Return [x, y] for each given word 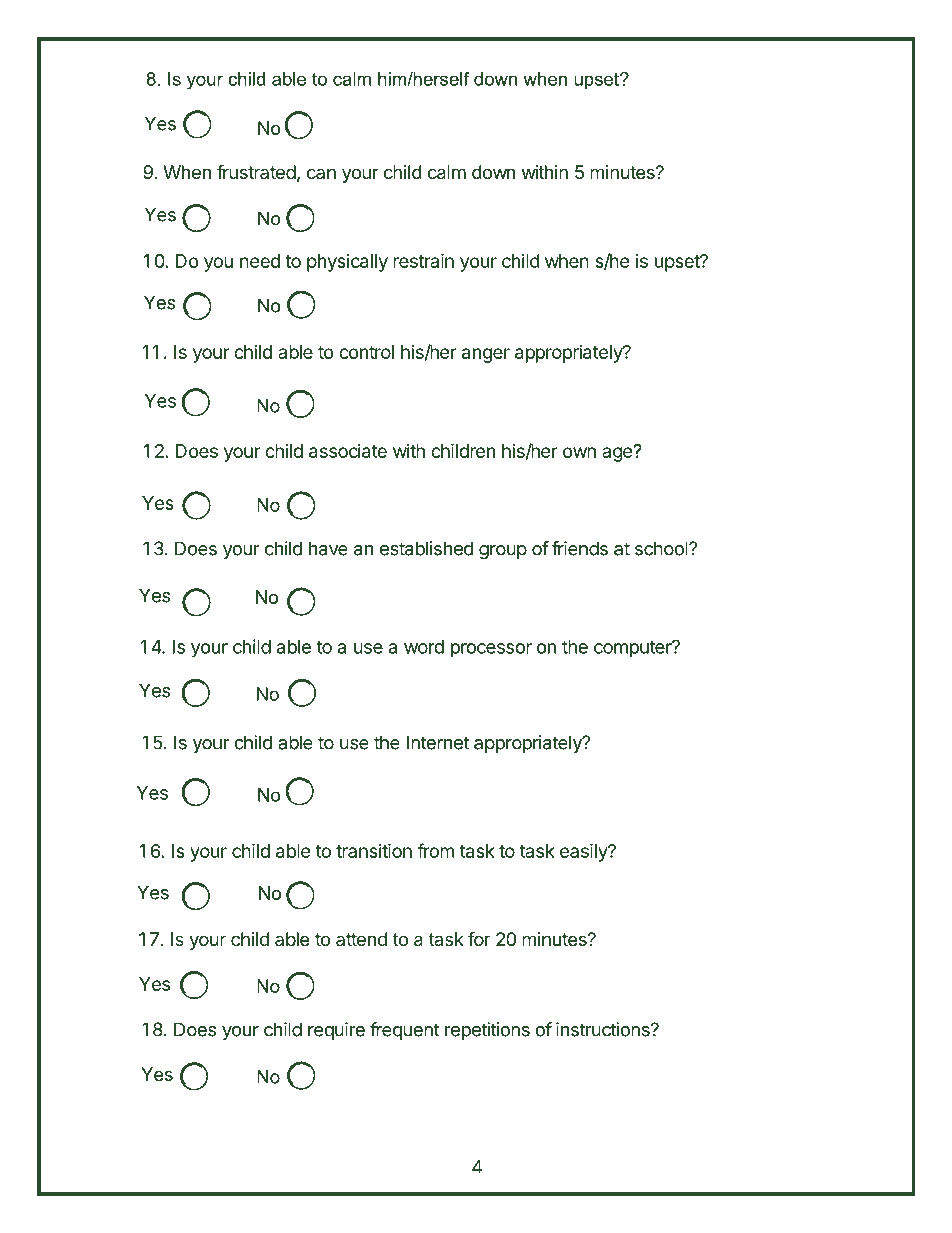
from [435, 850]
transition [374, 850]
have [328, 548]
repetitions [487, 1031]
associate [348, 451]
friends [580, 548]
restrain [423, 260]
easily [584, 852]
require [336, 1031]
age [618, 454]
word [424, 647]
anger [486, 355]
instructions [604, 1029]
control [366, 352]
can [321, 173]
